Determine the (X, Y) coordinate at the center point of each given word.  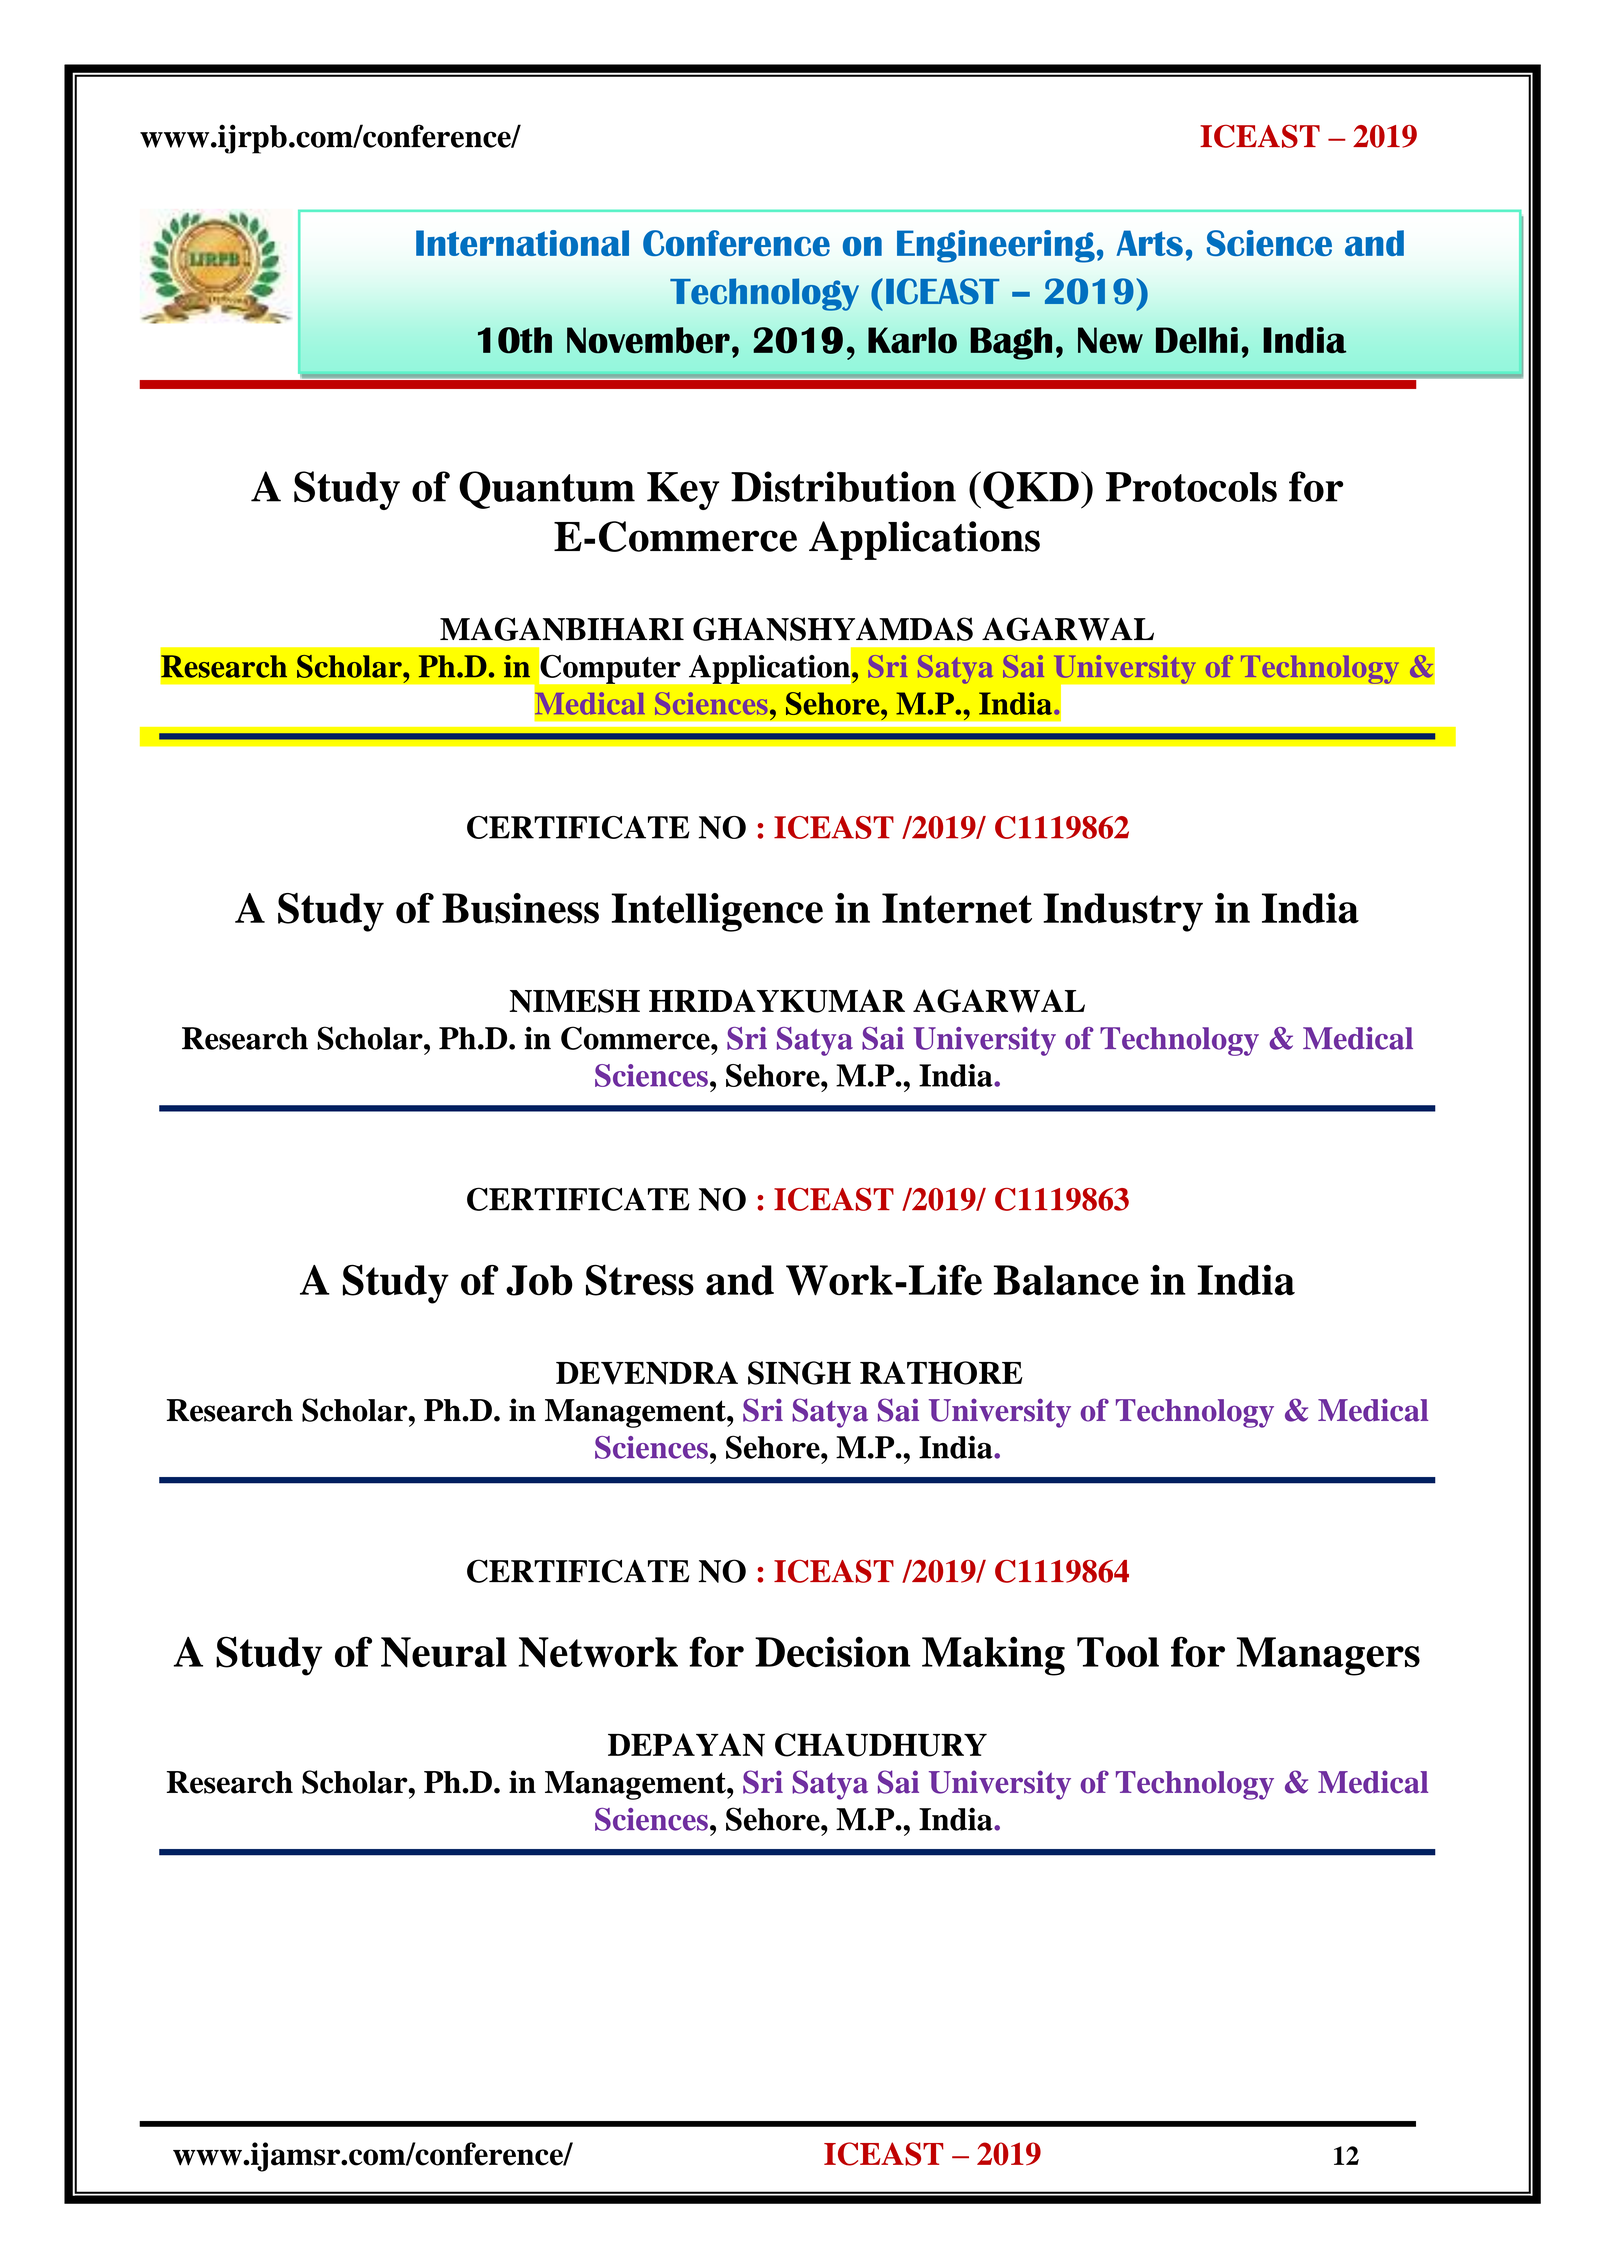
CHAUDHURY (881, 1745)
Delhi (1197, 340)
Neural (444, 1652)
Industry (1123, 912)
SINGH (799, 1373)
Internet (957, 908)
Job (539, 1280)
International (522, 243)
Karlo (912, 340)
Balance (1066, 1280)
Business (520, 908)
